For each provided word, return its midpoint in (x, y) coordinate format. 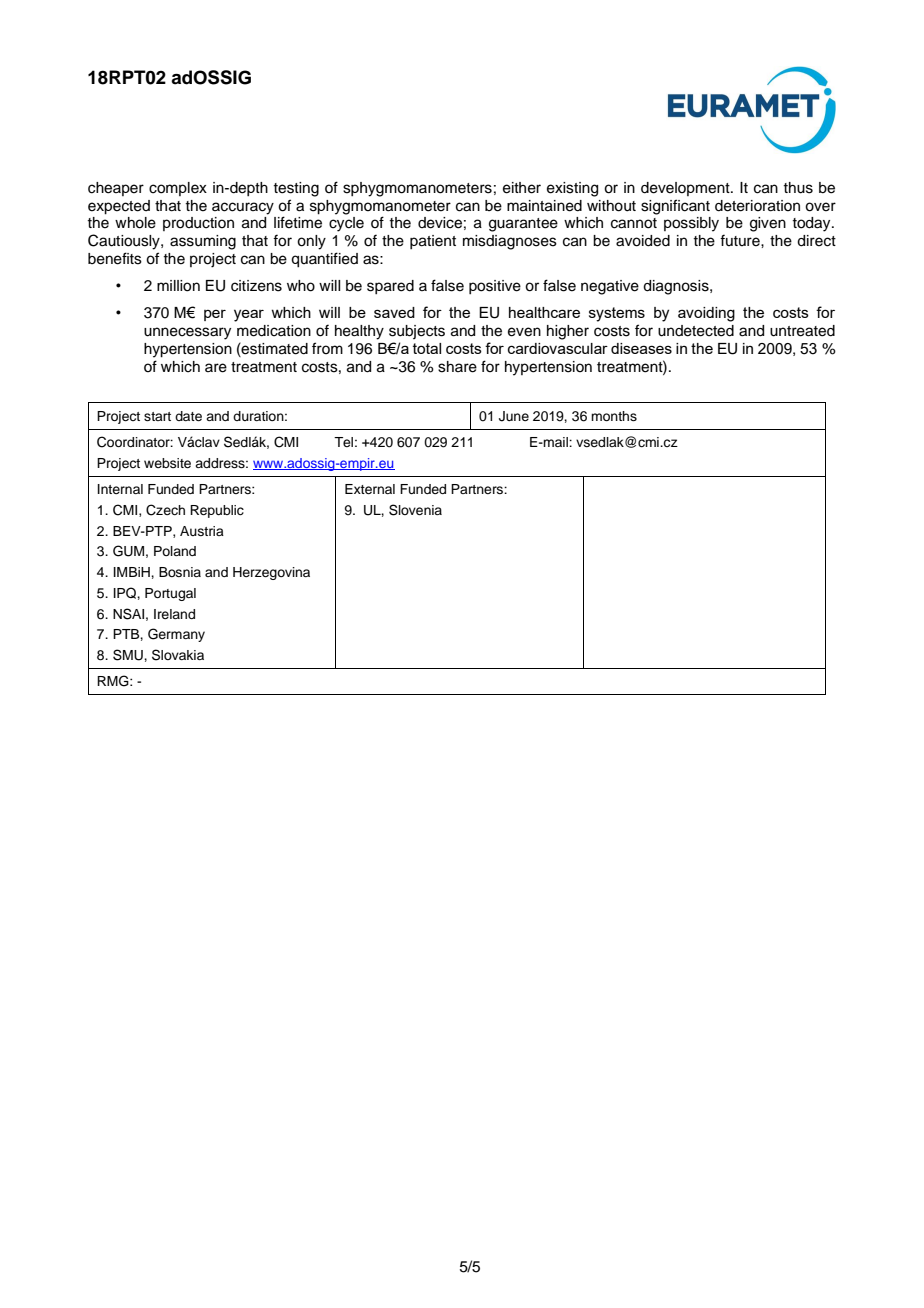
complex (178, 189)
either (522, 188)
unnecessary (187, 333)
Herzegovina (271, 573)
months (614, 416)
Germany (176, 635)
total (427, 348)
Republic (217, 511)
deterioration (757, 206)
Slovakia (178, 655)
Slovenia (415, 510)
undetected (696, 331)
